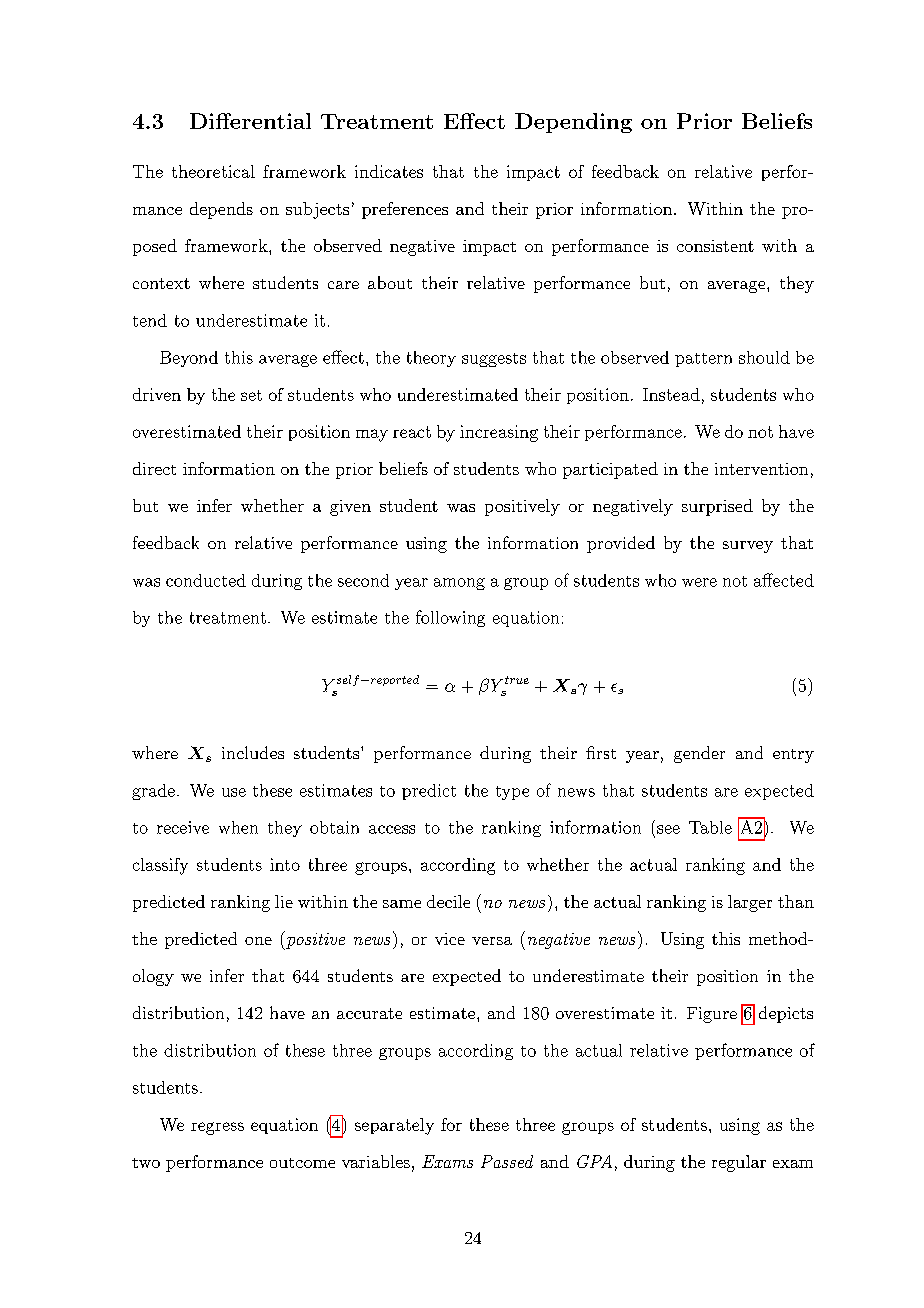 Image resolution: width=924 pixels, height=1308 pixels. What do you see at coordinates (389, 171) in the screenshot?
I see `indicates` at bounding box center [389, 171].
